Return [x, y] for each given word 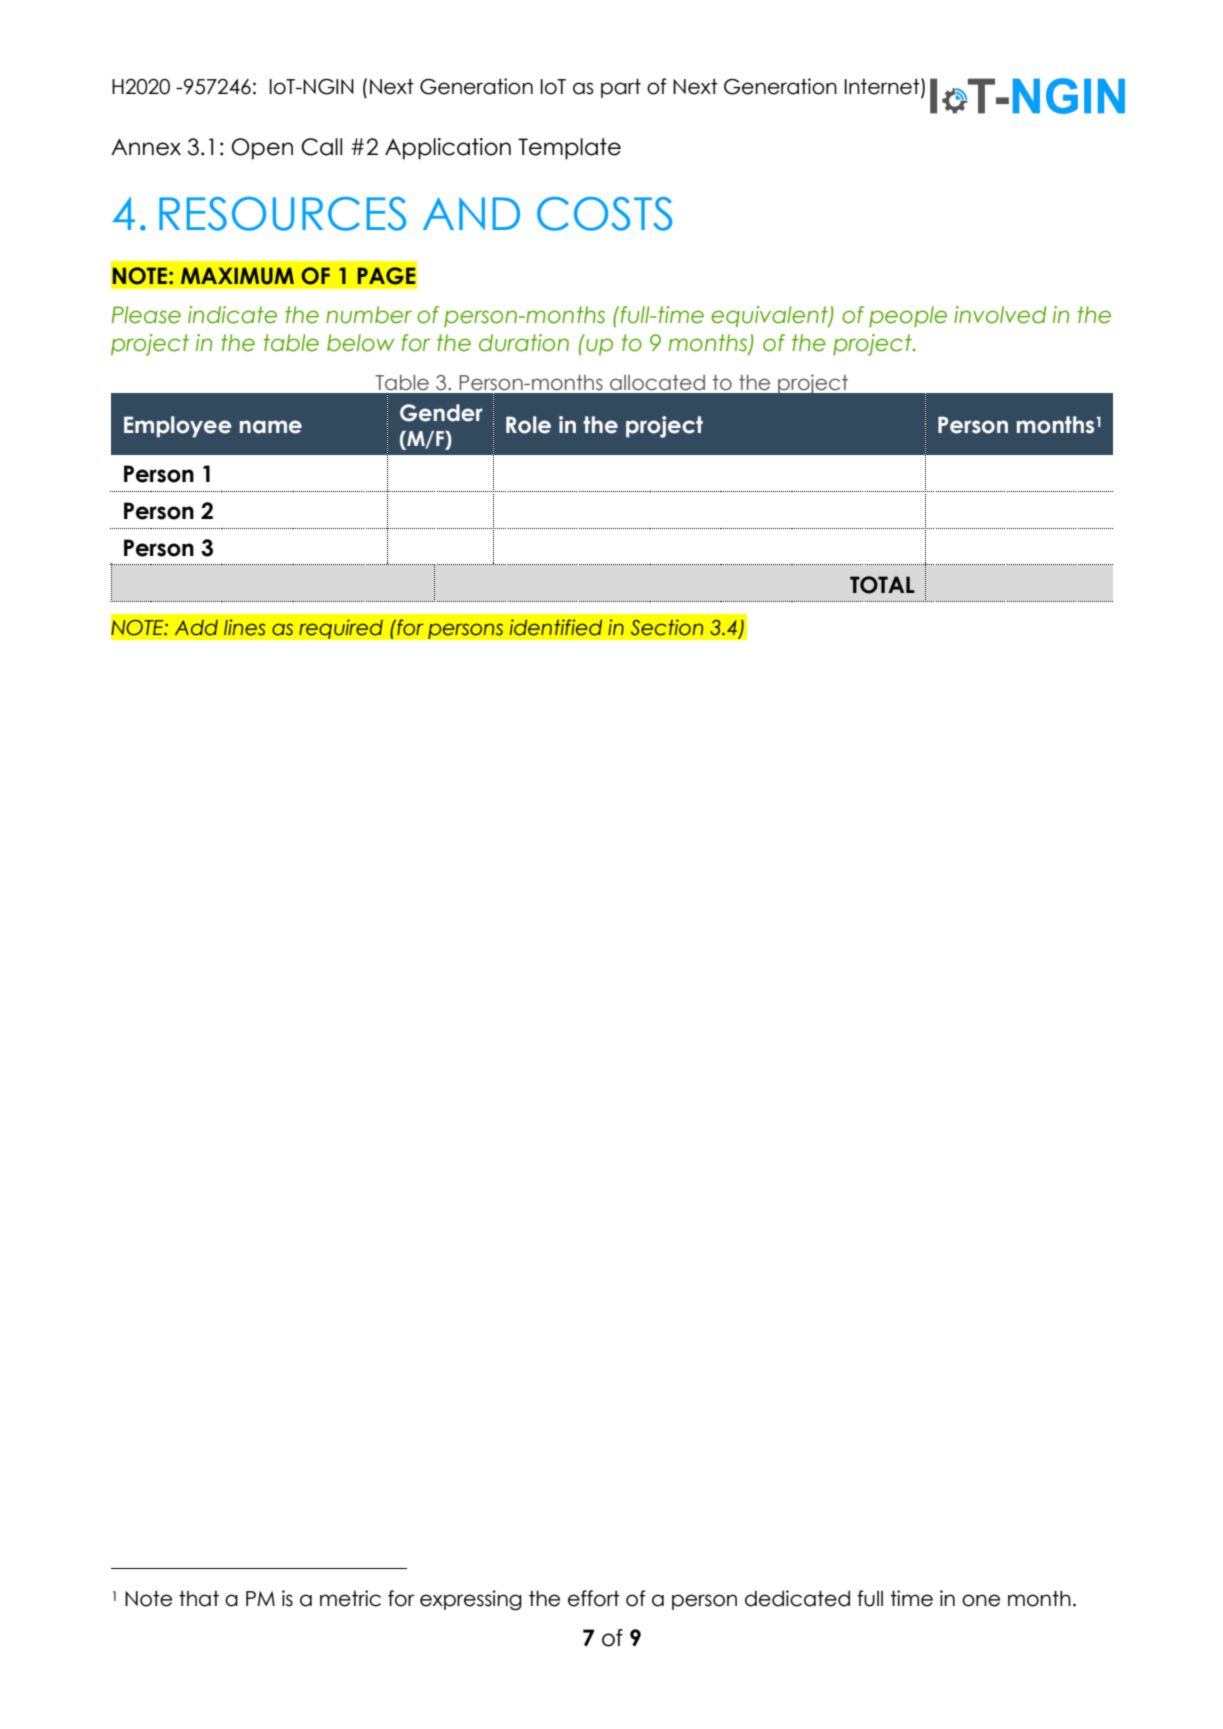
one [981, 1600]
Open [262, 149]
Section [667, 627]
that [199, 1599]
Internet [883, 87]
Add [196, 628]
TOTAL [882, 585]
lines [244, 627]
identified [556, 627]
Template [569, 149]
